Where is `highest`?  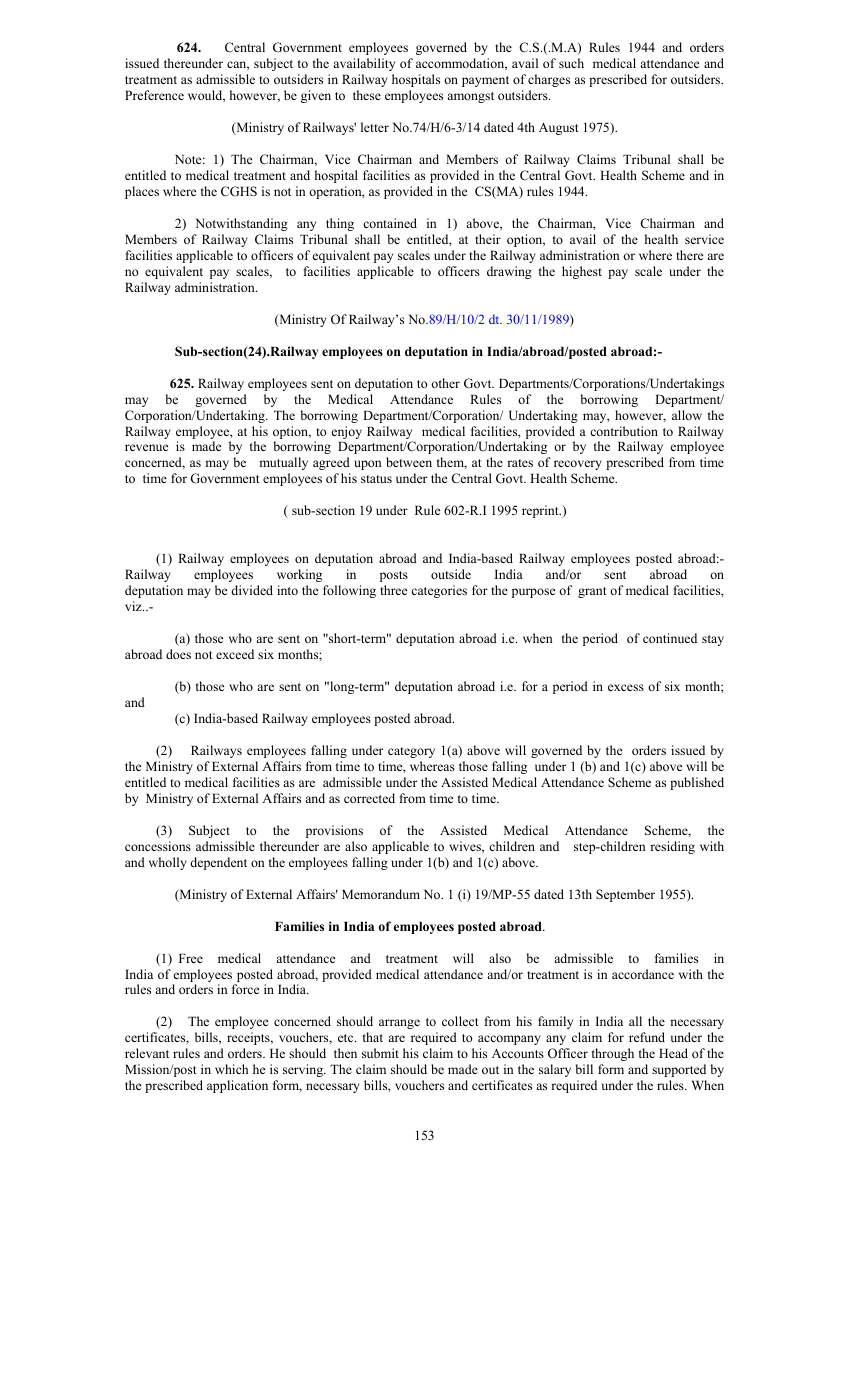 highest is located at coordinates (582, 272).
